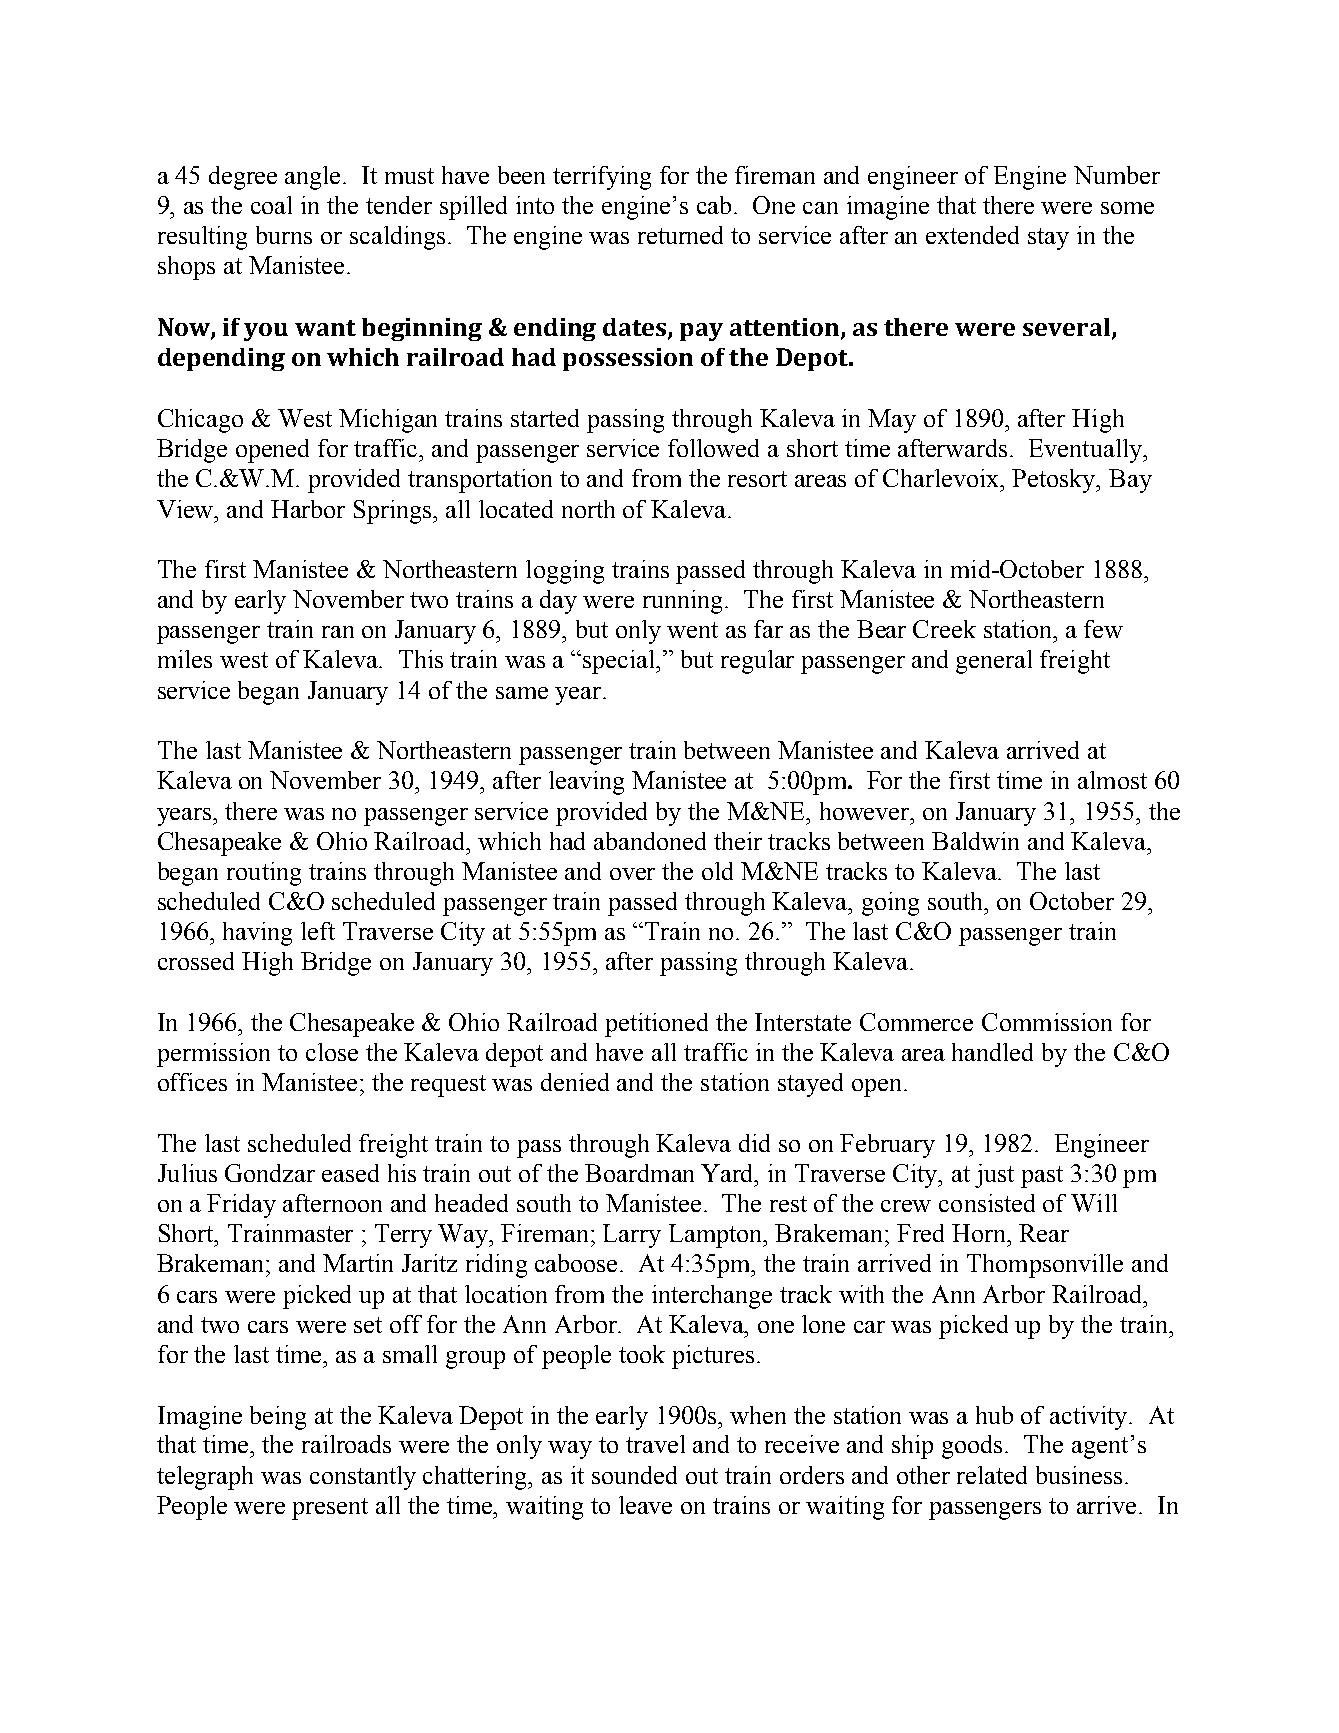 The height and width of the screenshot is (1733, 1339). What do you see at coordinates (330, 1509) in the screenshot?
I see `present` at bounding box center [330, 1509].
